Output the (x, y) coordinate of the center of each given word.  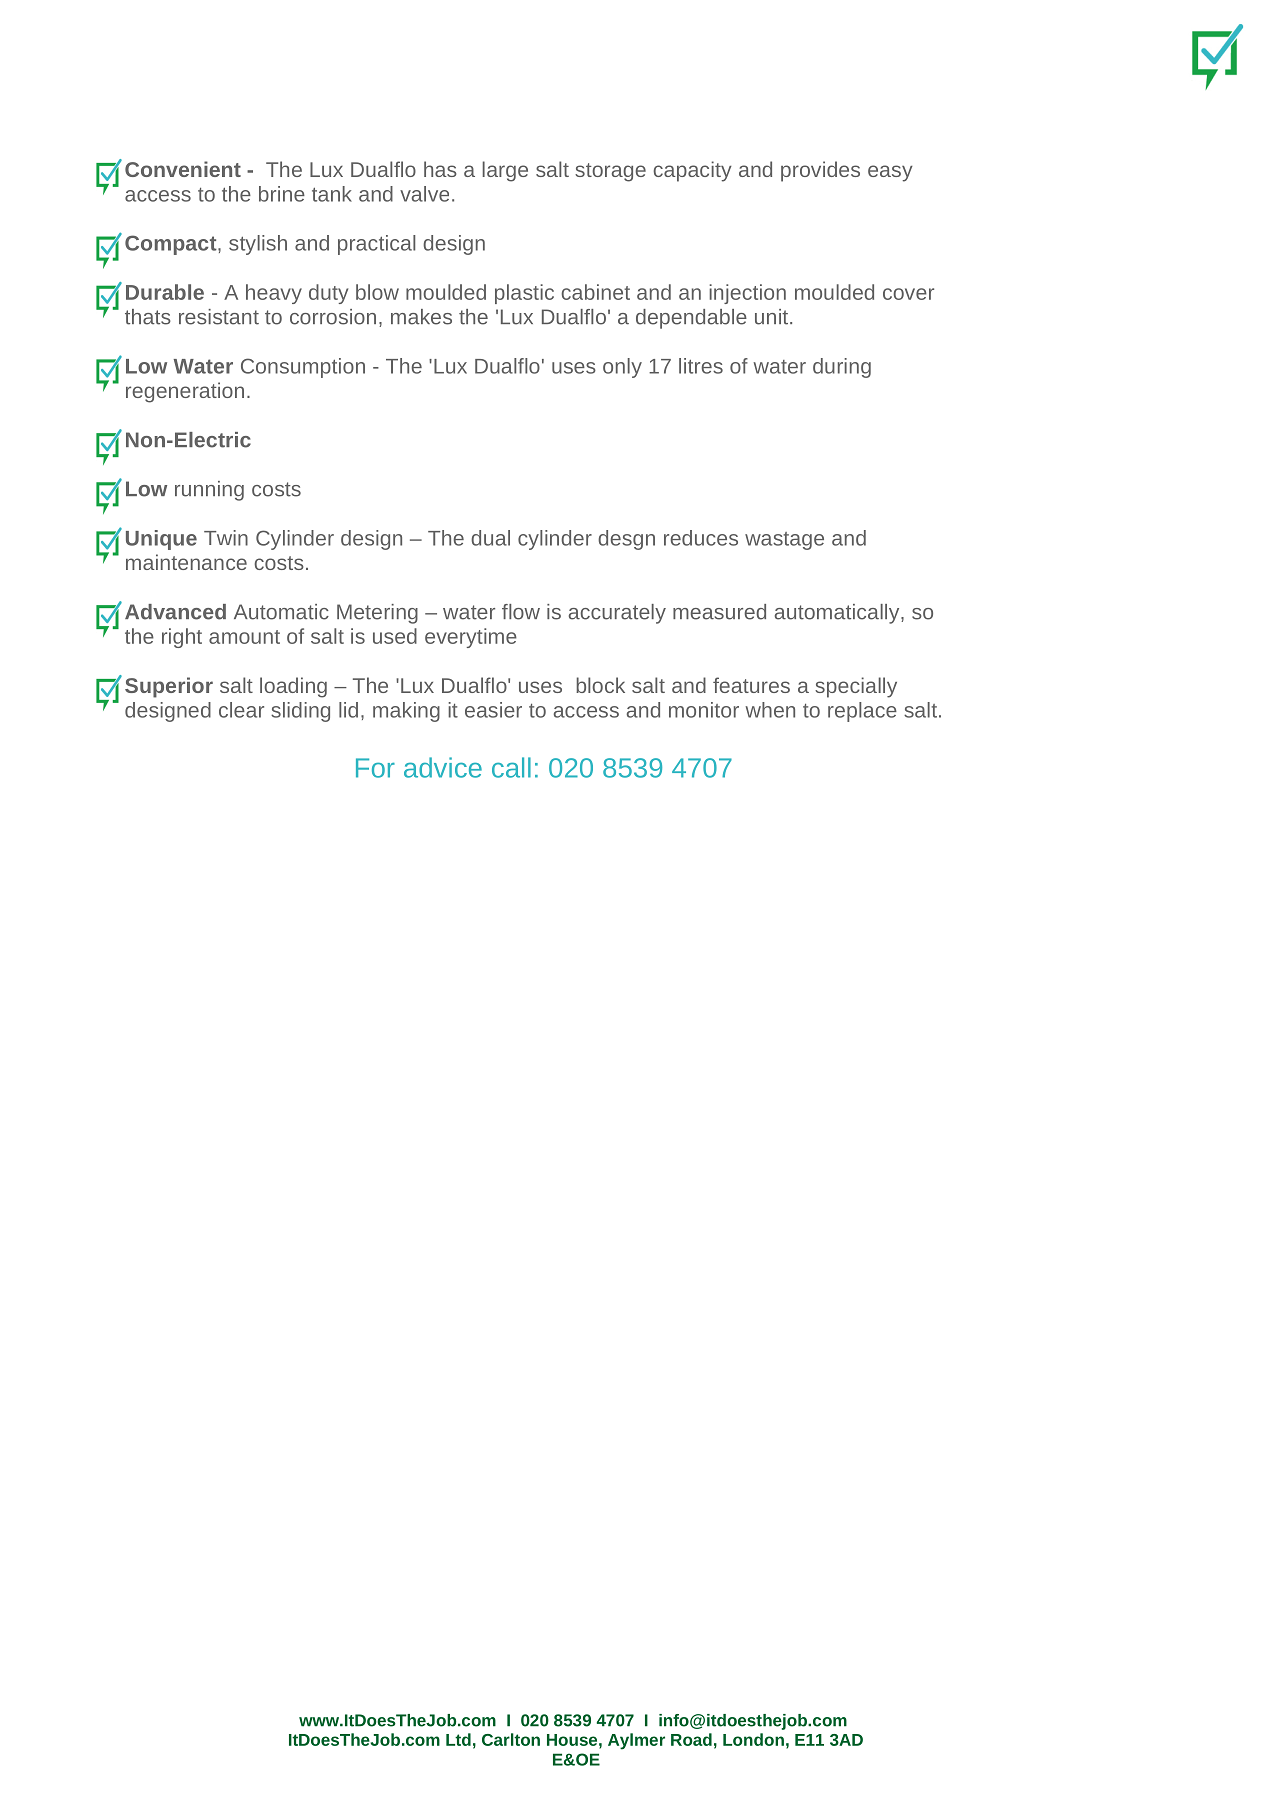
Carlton (511, 1739)
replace (862, 712)
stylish (258, 245)
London (753, 1739)
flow (521, 612)
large (505, 171)
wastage (784, 541)
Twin (226, 538)
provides (820, 171)
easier (493, 710)
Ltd (458, 1739)
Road (691, 1739)
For (375, 768)
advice (443, 767)
